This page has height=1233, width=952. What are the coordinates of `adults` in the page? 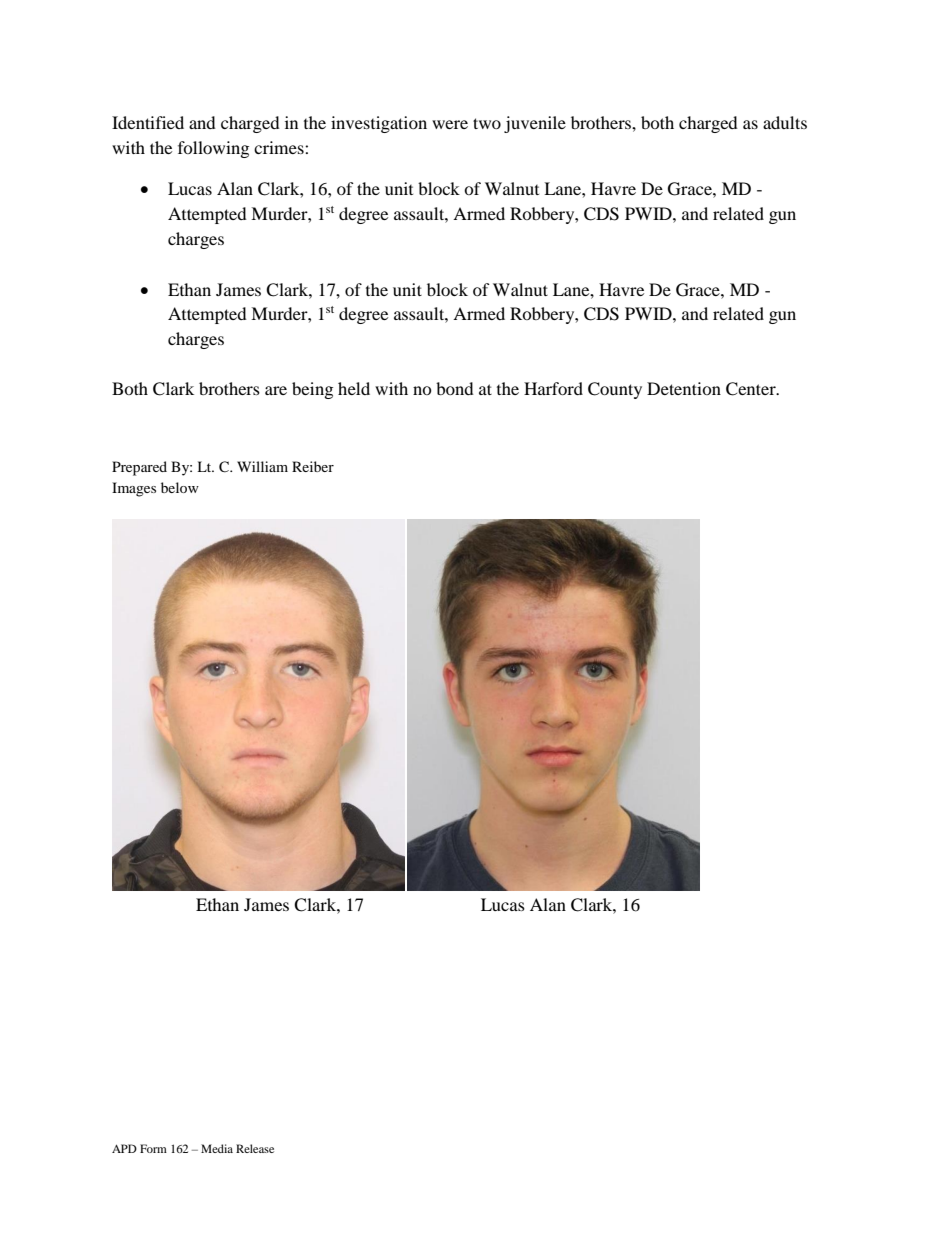 It's located at (785, 122).
